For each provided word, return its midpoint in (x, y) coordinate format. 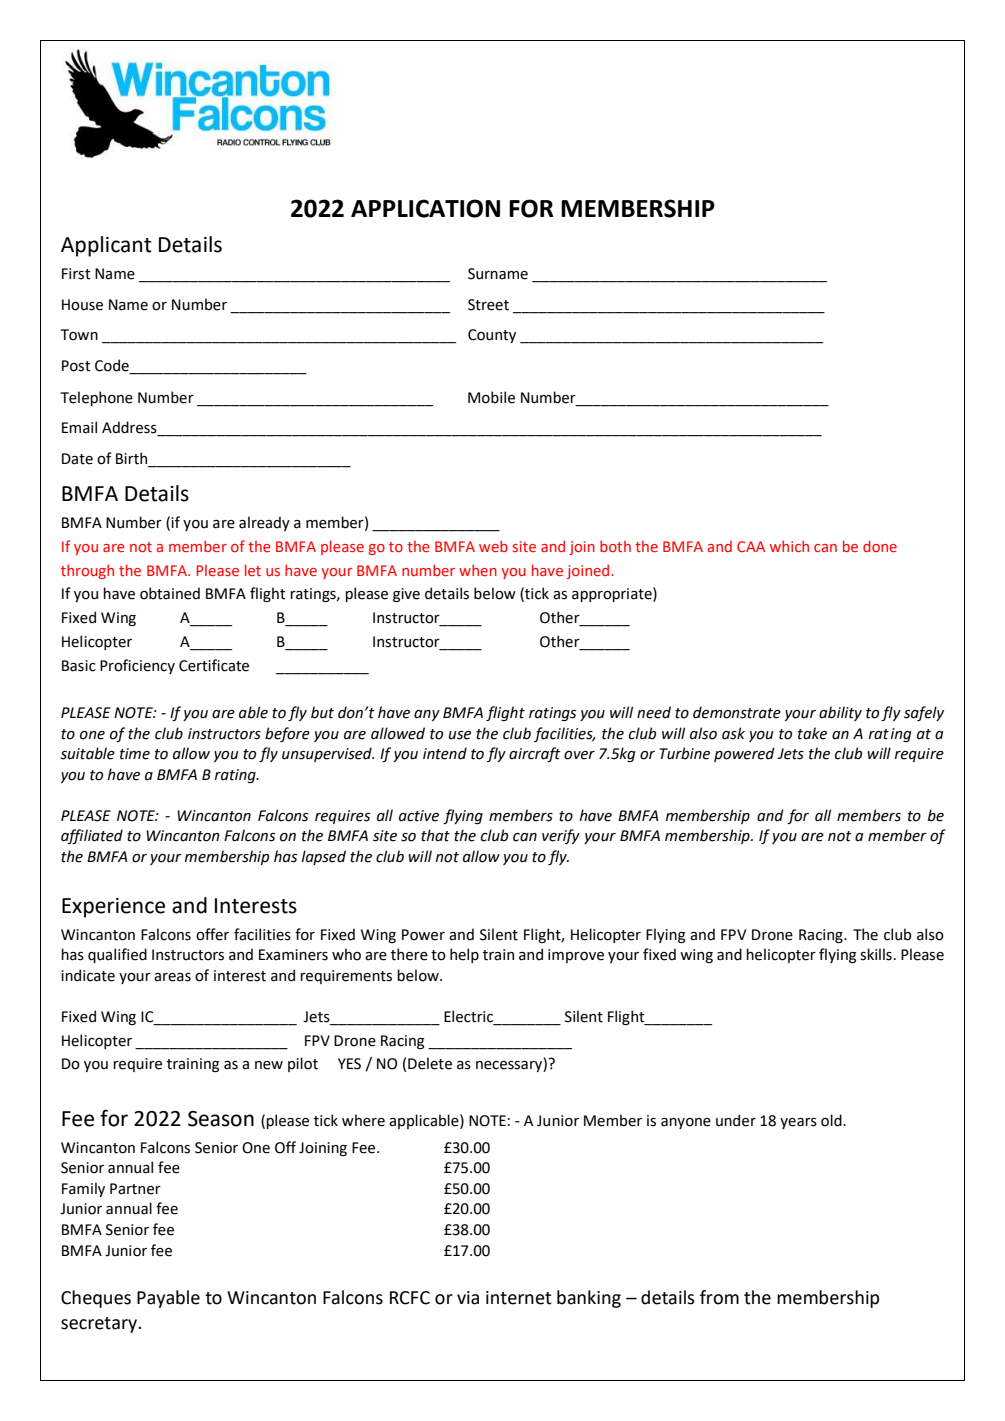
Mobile (491, 397)
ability (840, 713)
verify (561, 836)
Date (77, 459)
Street (488, 305)
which (789, 546)
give (406, 595)
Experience (113, 908)
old (832, 1120)
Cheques (96, 1299)
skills (876, 954)
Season (221, 1119)
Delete (430, 1063)
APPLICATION (425, 208)
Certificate (214, 665)
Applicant (106, 246)
